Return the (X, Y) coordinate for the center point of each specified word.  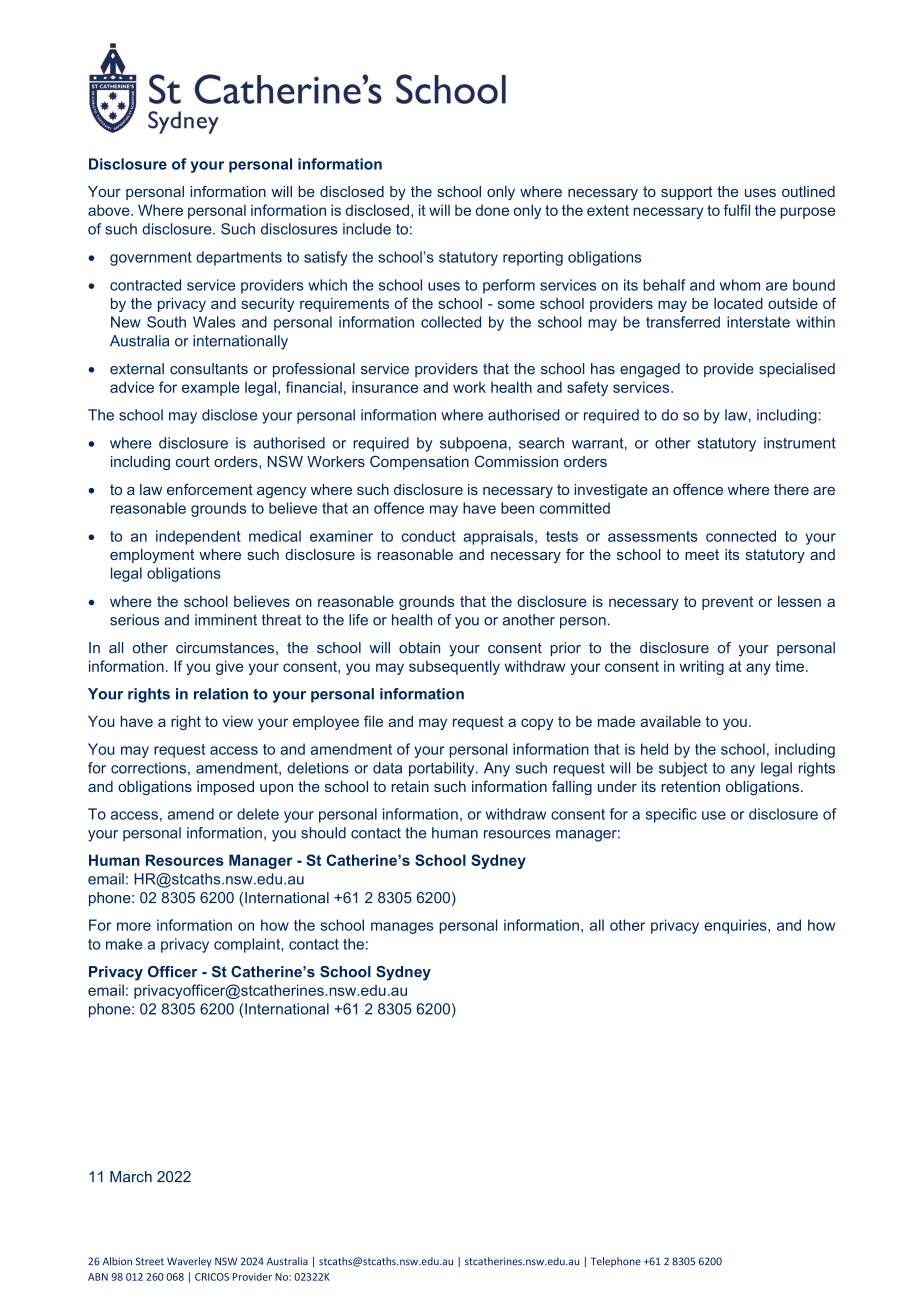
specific (671, 815)
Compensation (419, 462)
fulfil (737, 210)
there (791, 489)
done (492, 210)
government (151, 259)
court (193, 461)
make (124, 944)
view (238, 721)
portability (443, 769)
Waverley (189, 1262)
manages (402, 928)
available (670, 721)
